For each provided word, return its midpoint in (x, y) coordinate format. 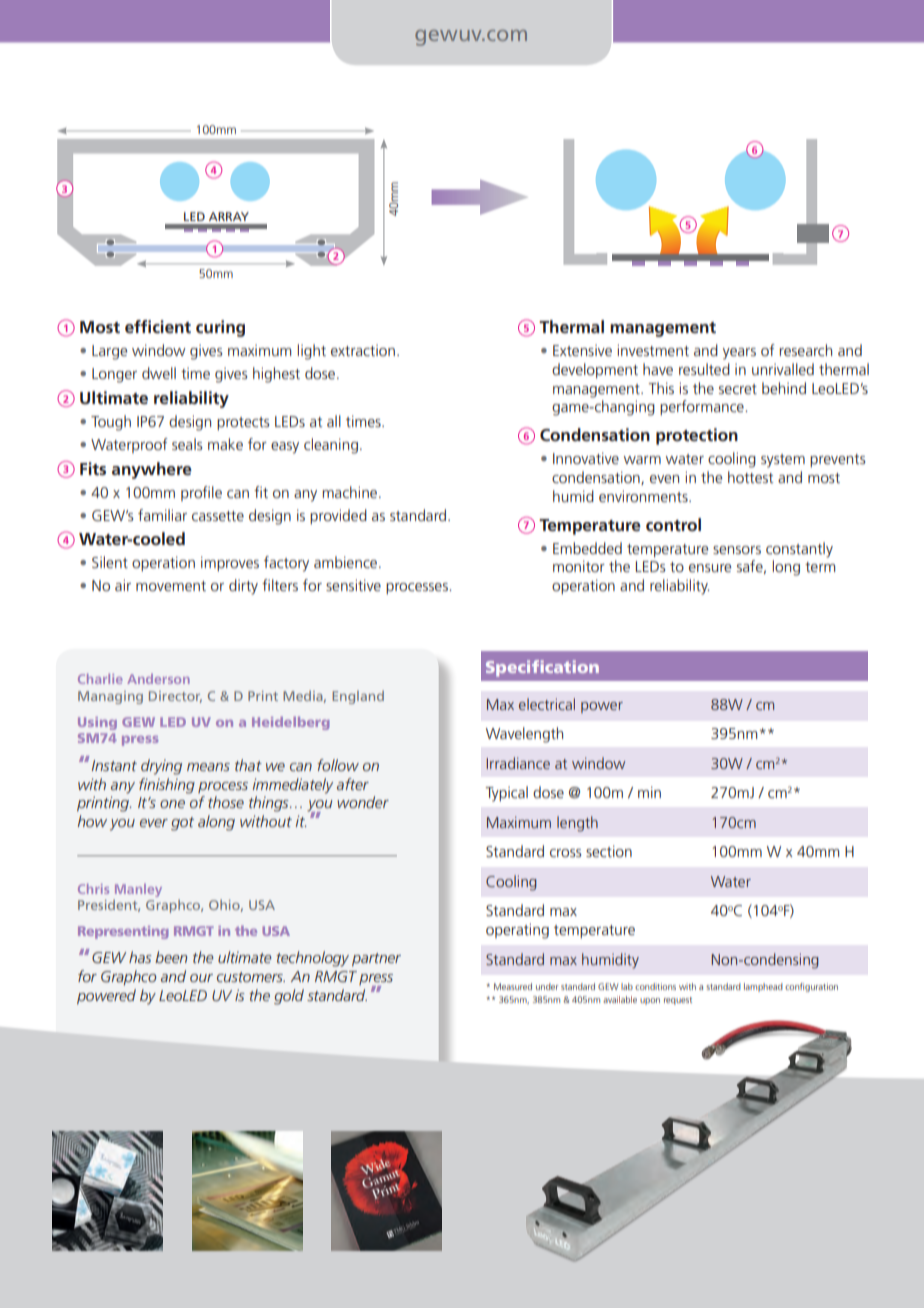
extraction (363, 350)
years (739, 354)
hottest (750, 477)
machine (351, 492)
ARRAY (229, 216)
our (201, 978)
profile (201, 493)
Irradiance (518, 763)
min (649, 792)
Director (175, 697)
